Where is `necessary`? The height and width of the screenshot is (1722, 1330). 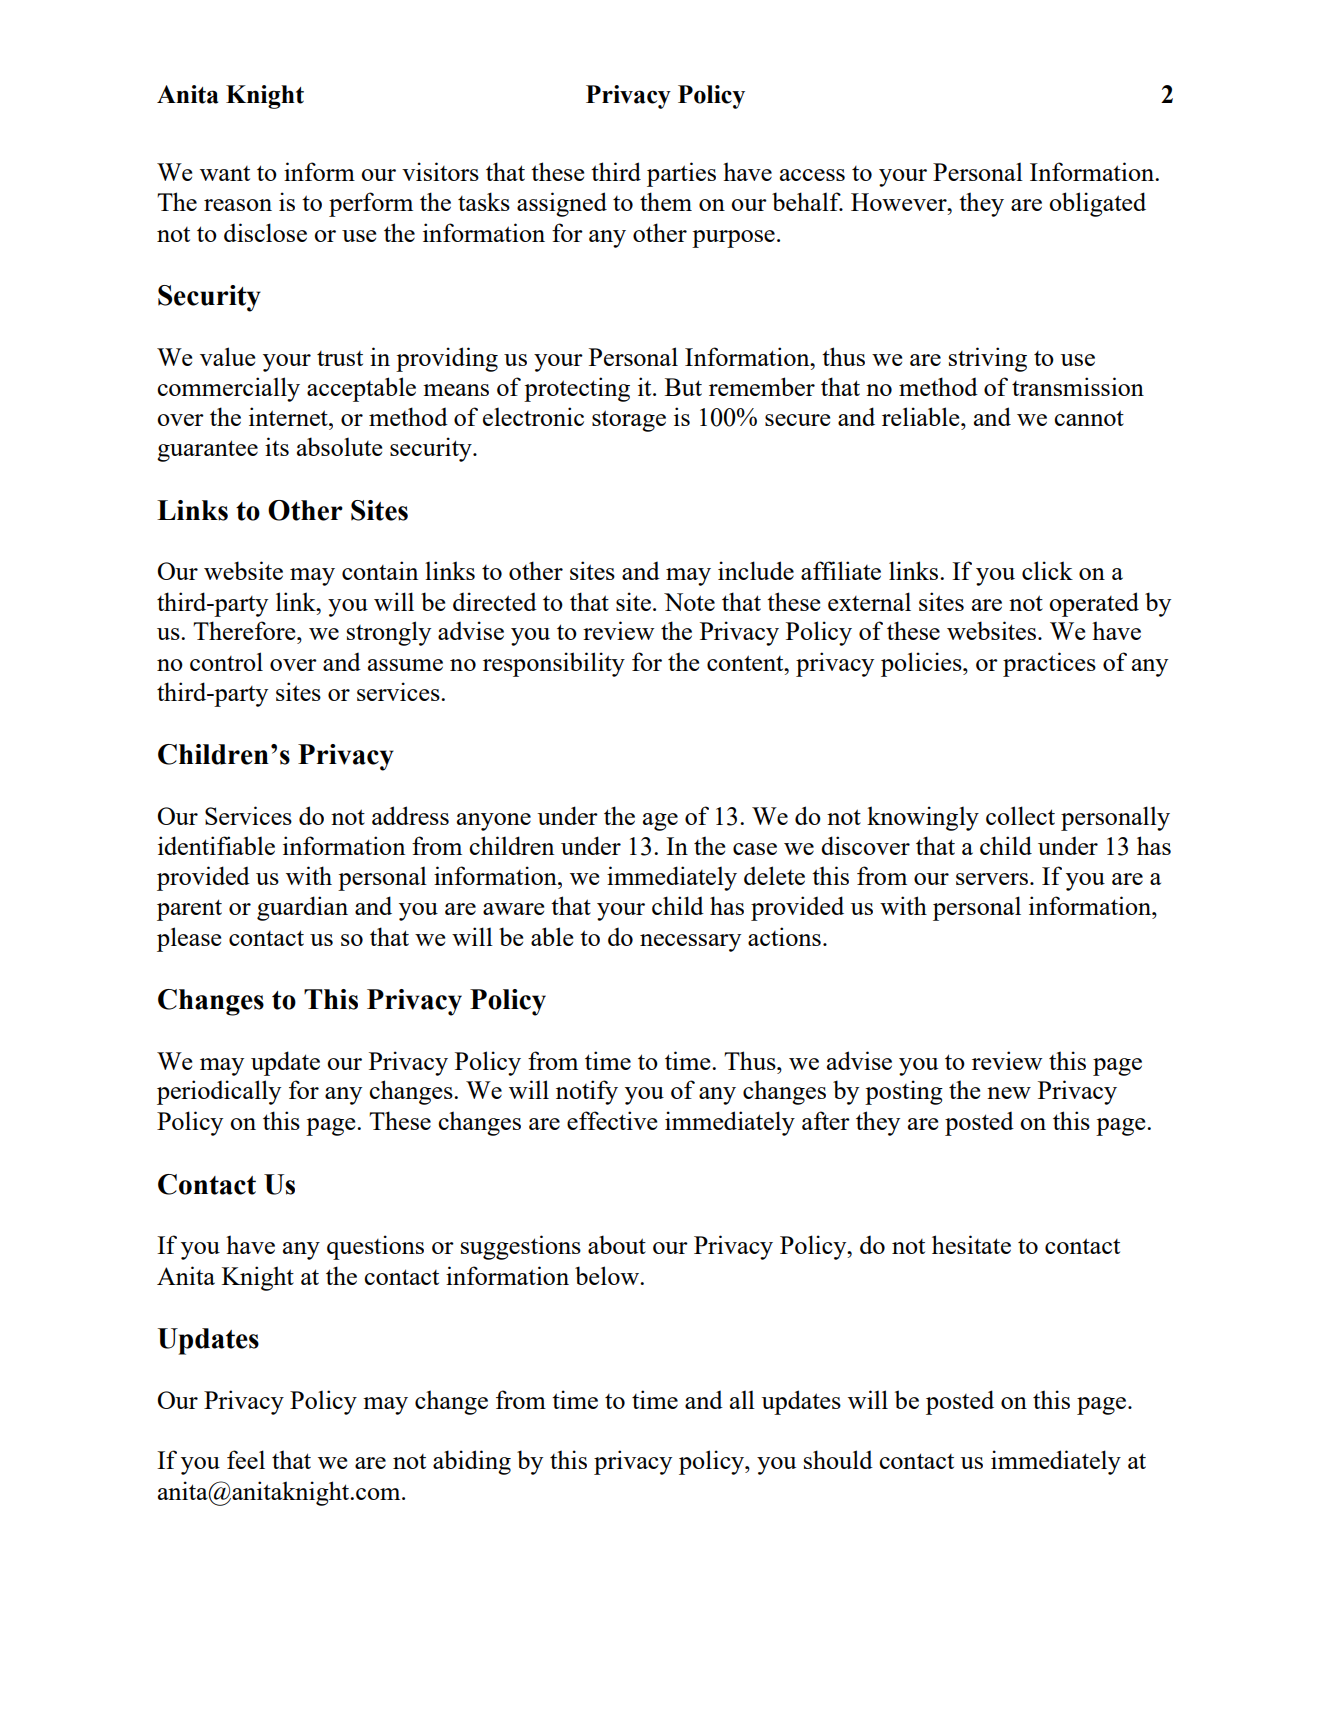 necessary is located at coordinates (690, 943).
